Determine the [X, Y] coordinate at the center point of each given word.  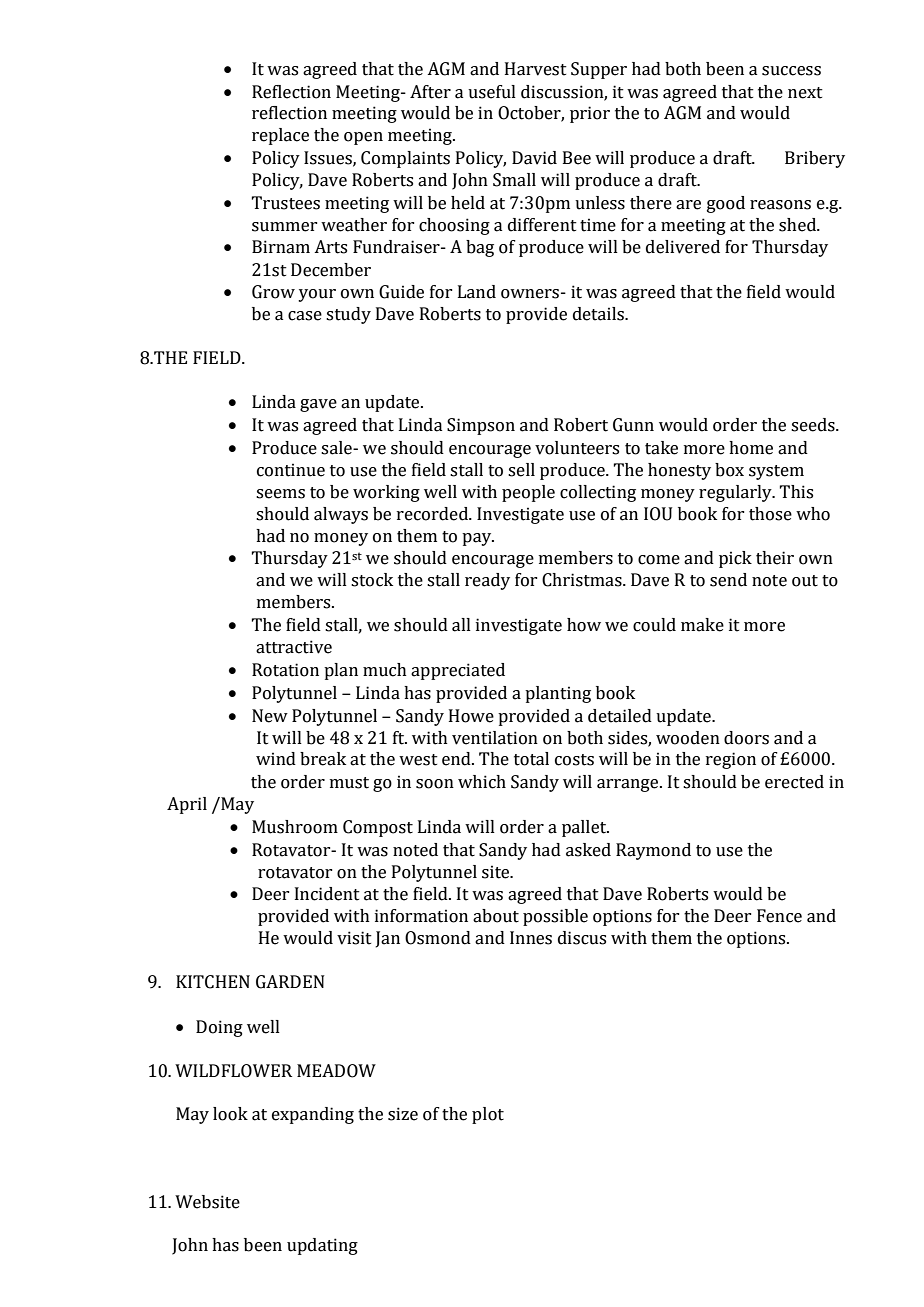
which [482, 782]
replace [280, 136]
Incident [327, 894]
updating [322, 1246]
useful [492, 92]
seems [280, 494]
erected [794, 782]
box [729, 470]
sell [521, 470]
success [791, 71]
